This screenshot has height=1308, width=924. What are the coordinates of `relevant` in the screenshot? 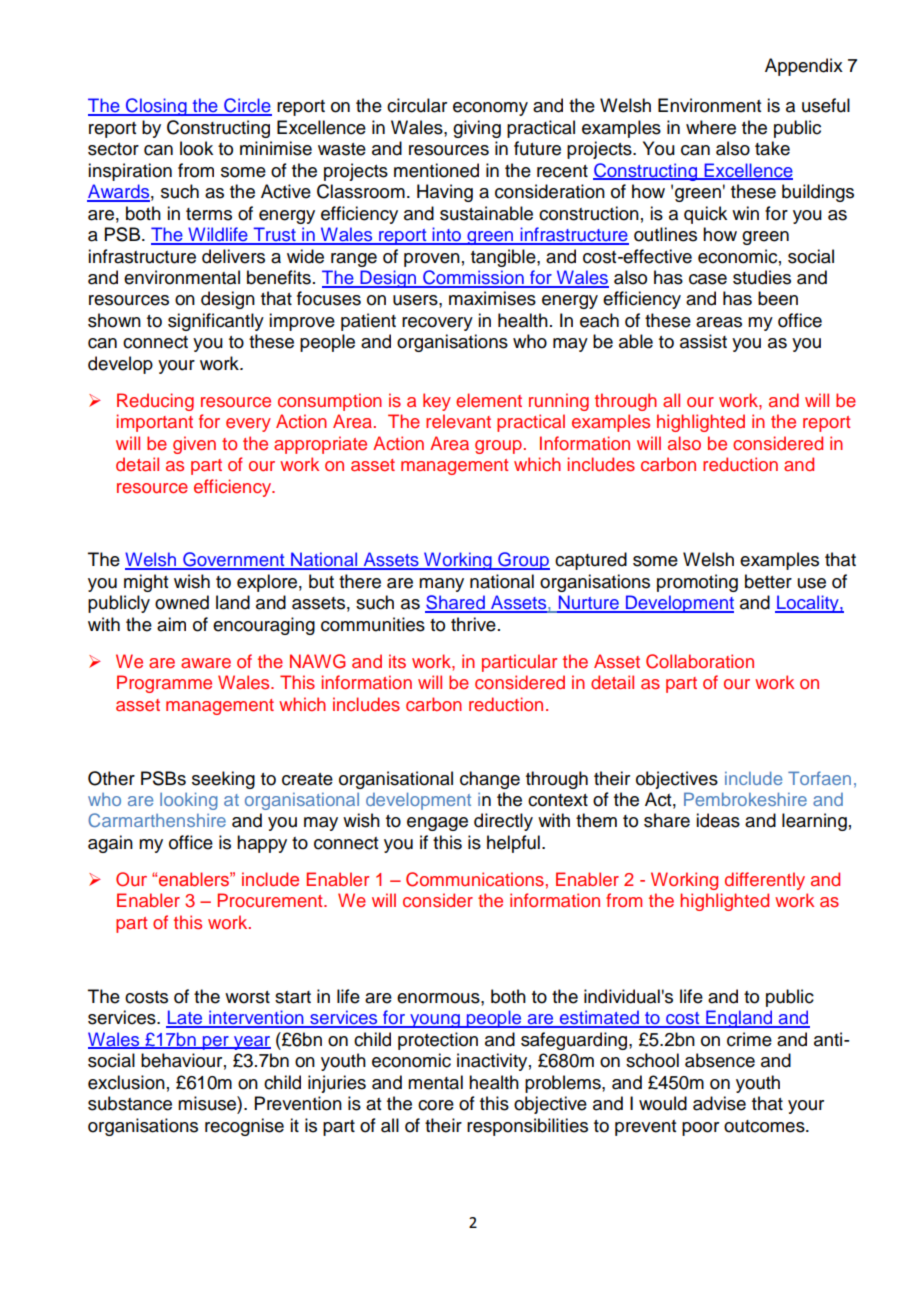 It's located at (458, 421).
